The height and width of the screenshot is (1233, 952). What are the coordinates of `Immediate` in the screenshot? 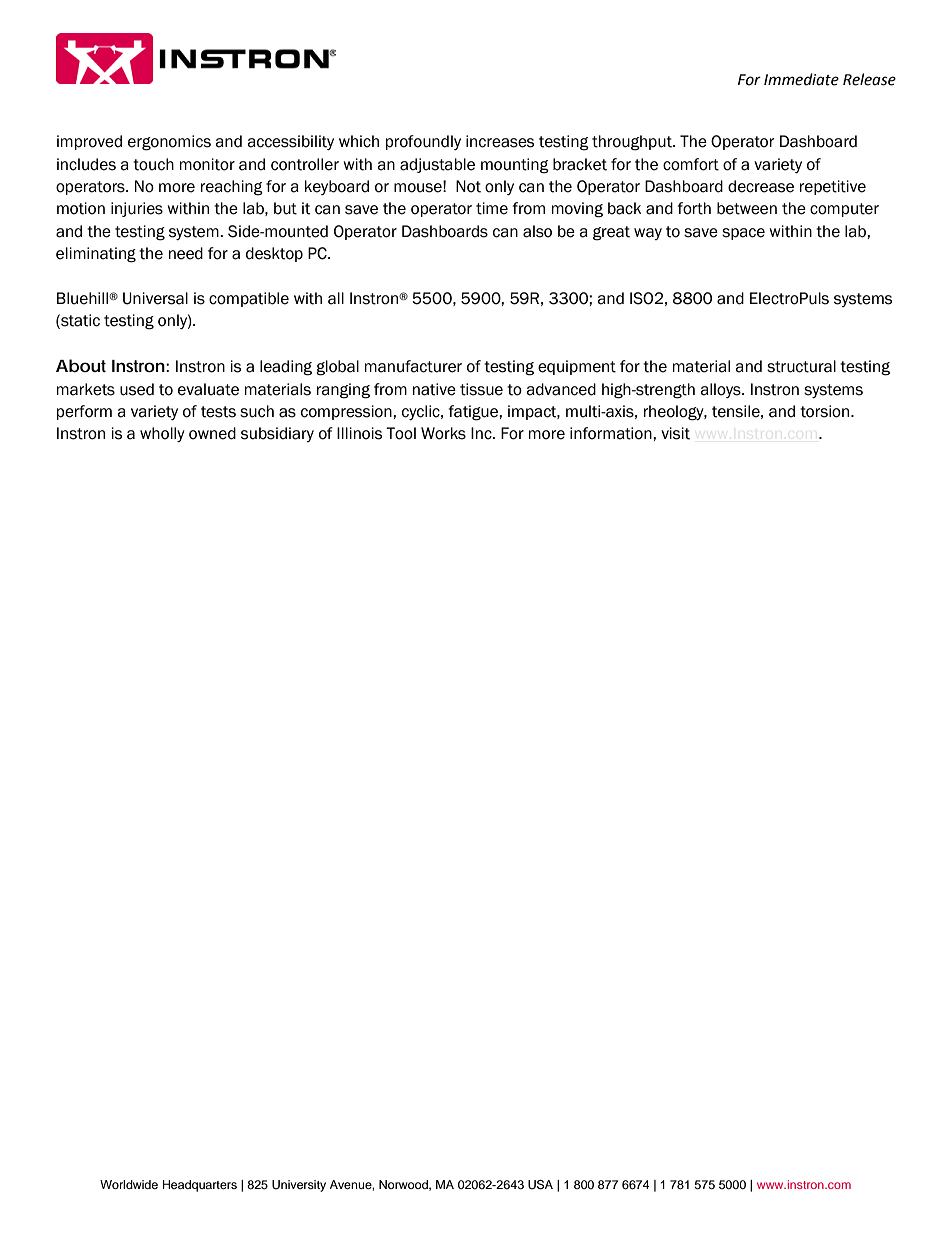 It's located at (801, 79).
